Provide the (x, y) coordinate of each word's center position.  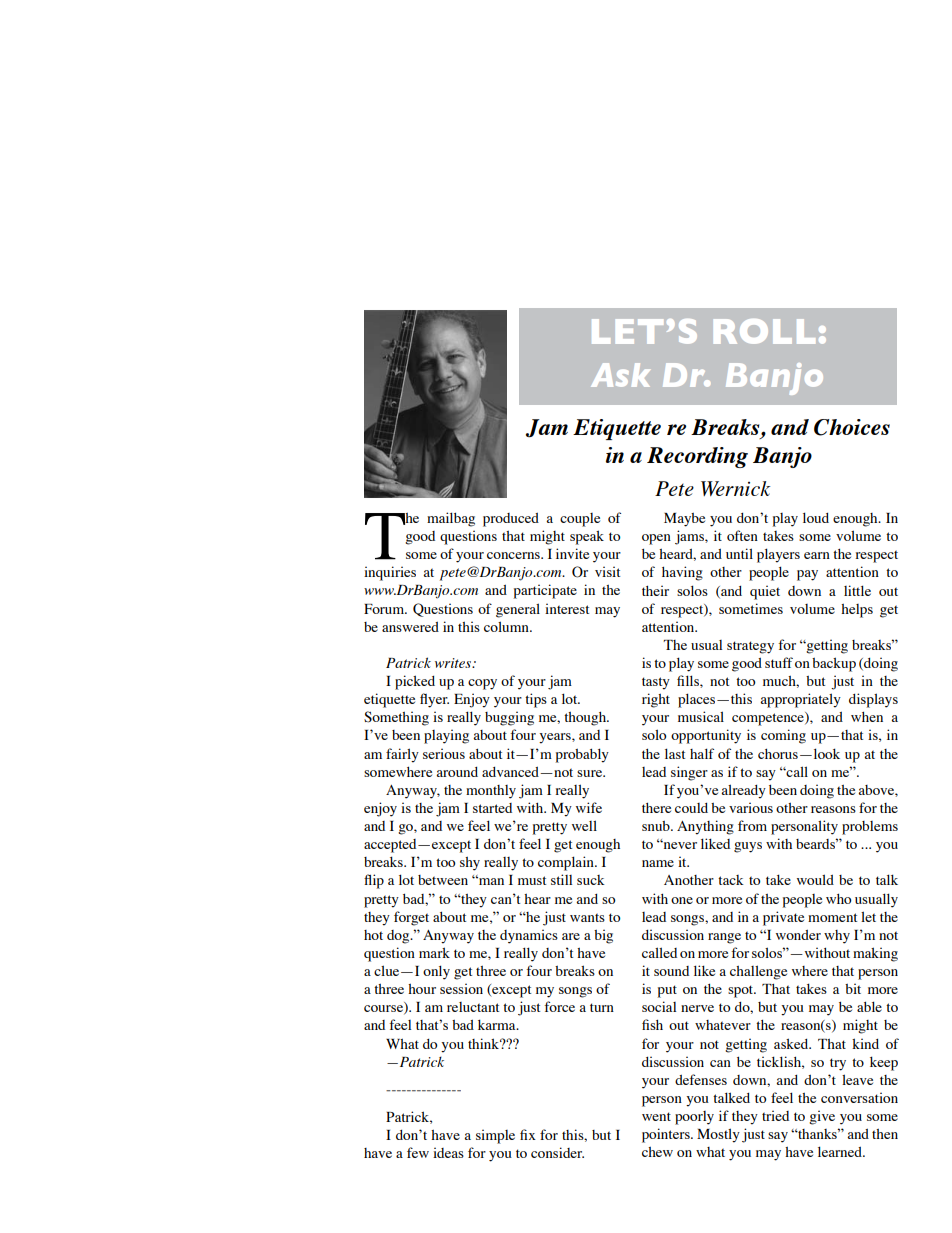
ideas (448, 1152)
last (675, 753)
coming (783, 736)
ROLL (764, 331)
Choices (852, 427)
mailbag (451, 519)
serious (444, 753)
